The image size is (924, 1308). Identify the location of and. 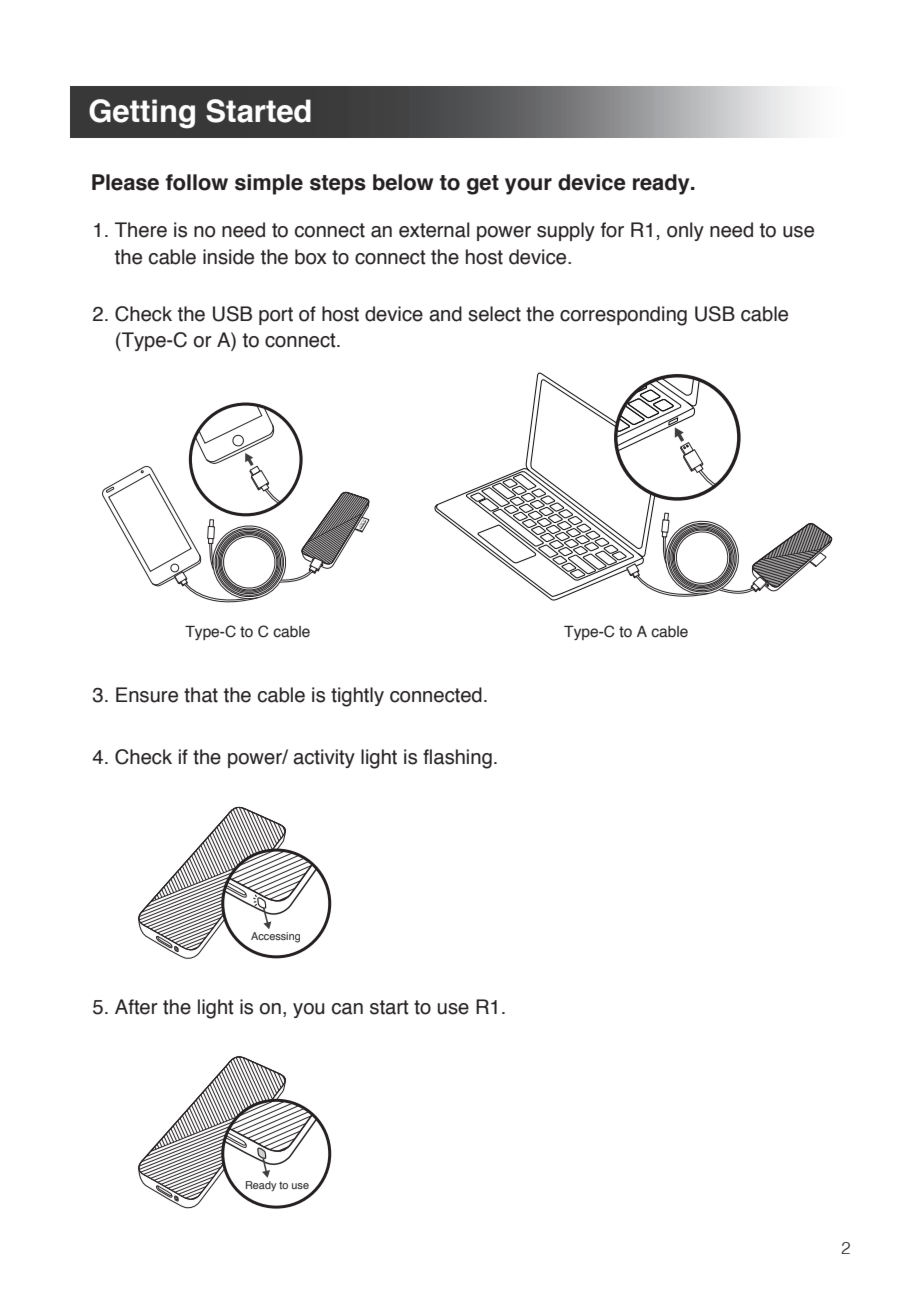
(445, 314).
